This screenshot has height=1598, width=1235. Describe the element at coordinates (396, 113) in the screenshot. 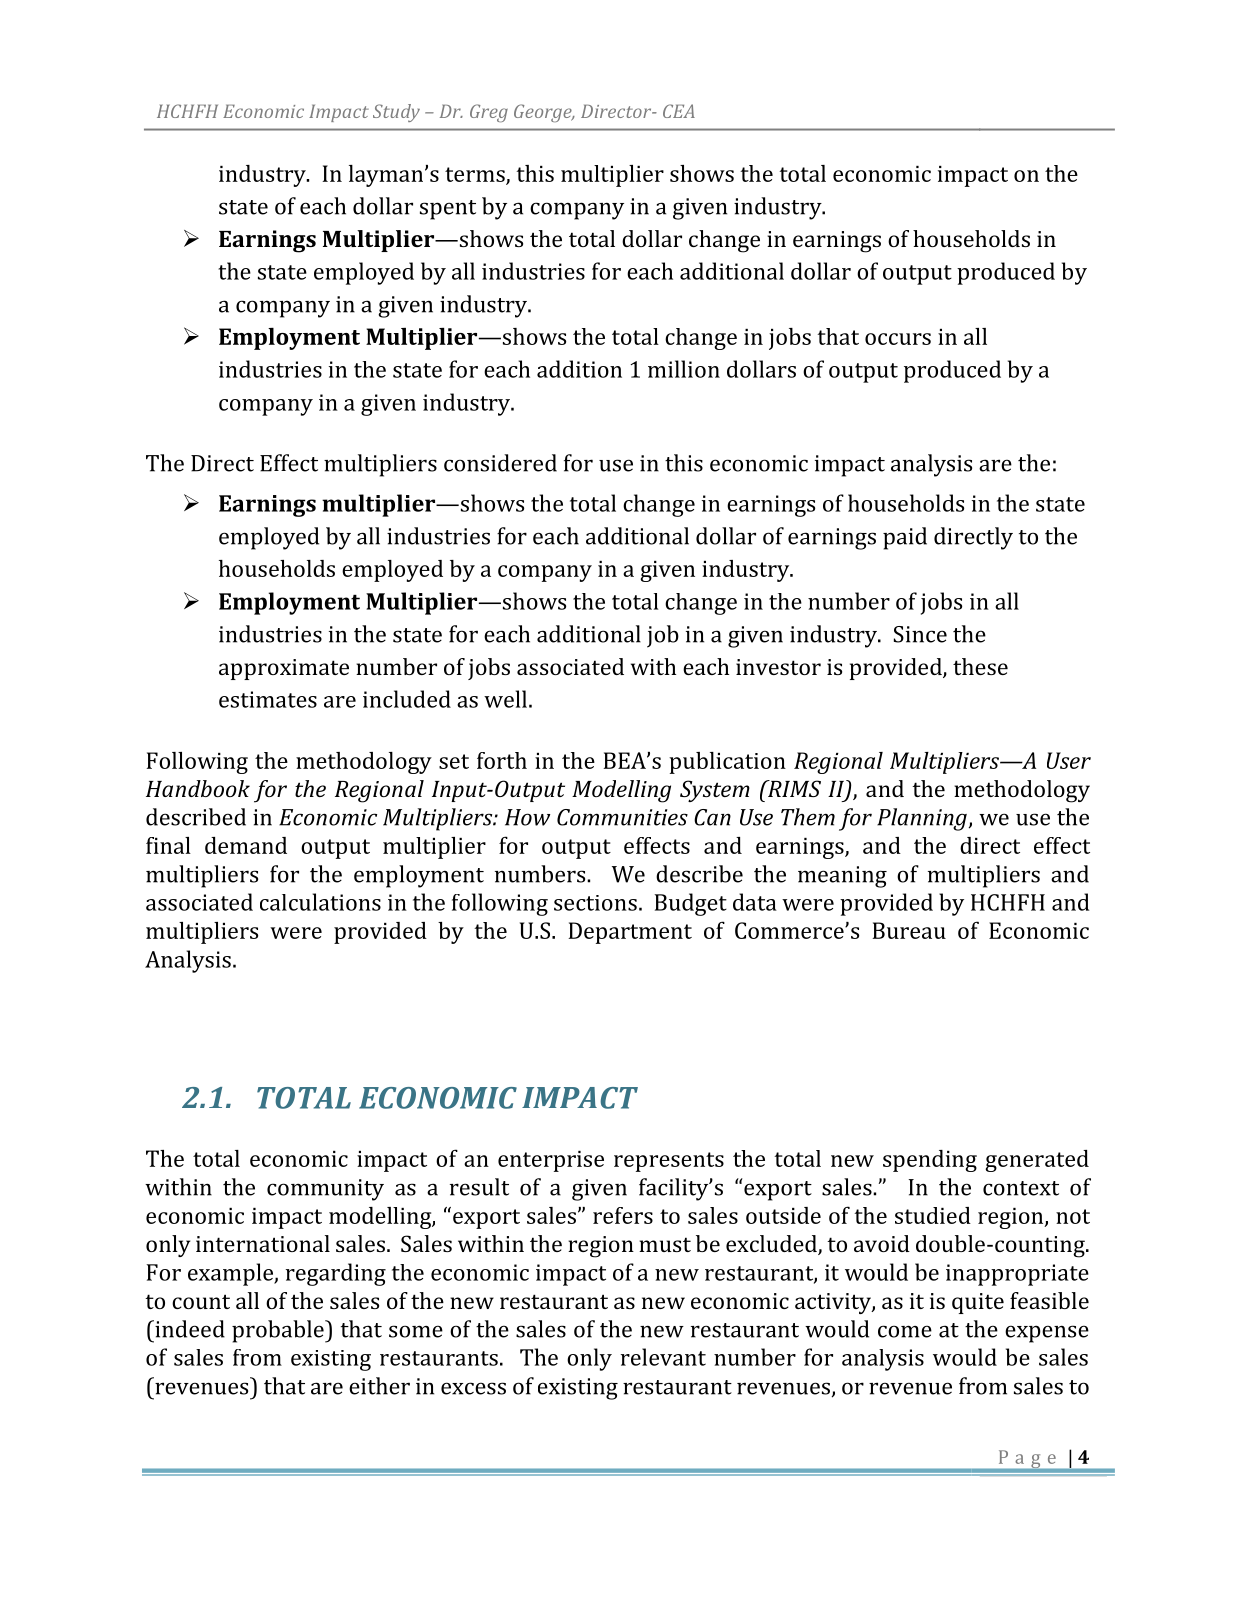

I see `Study` at that location.
